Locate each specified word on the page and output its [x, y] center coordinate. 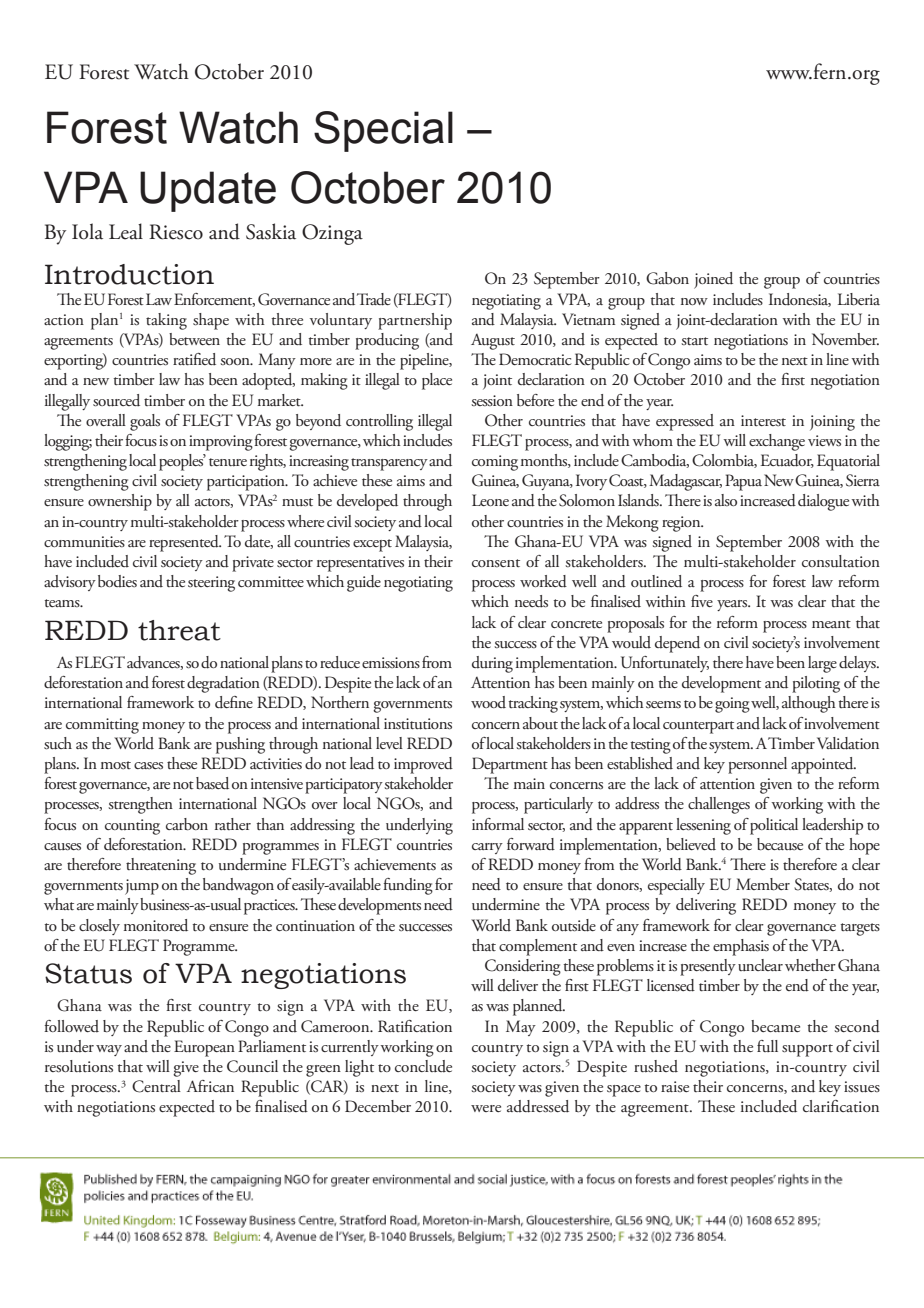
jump [142, 887]
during [492, 664]
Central [156, 1086]
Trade [374, 299]
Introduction [129, 274]
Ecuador [787, 461]
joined [713, 280]
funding [408, 886]
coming [495, 463]
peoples [182, 462]
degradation [223, 684]
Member [763, 884]
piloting [816, 684]
